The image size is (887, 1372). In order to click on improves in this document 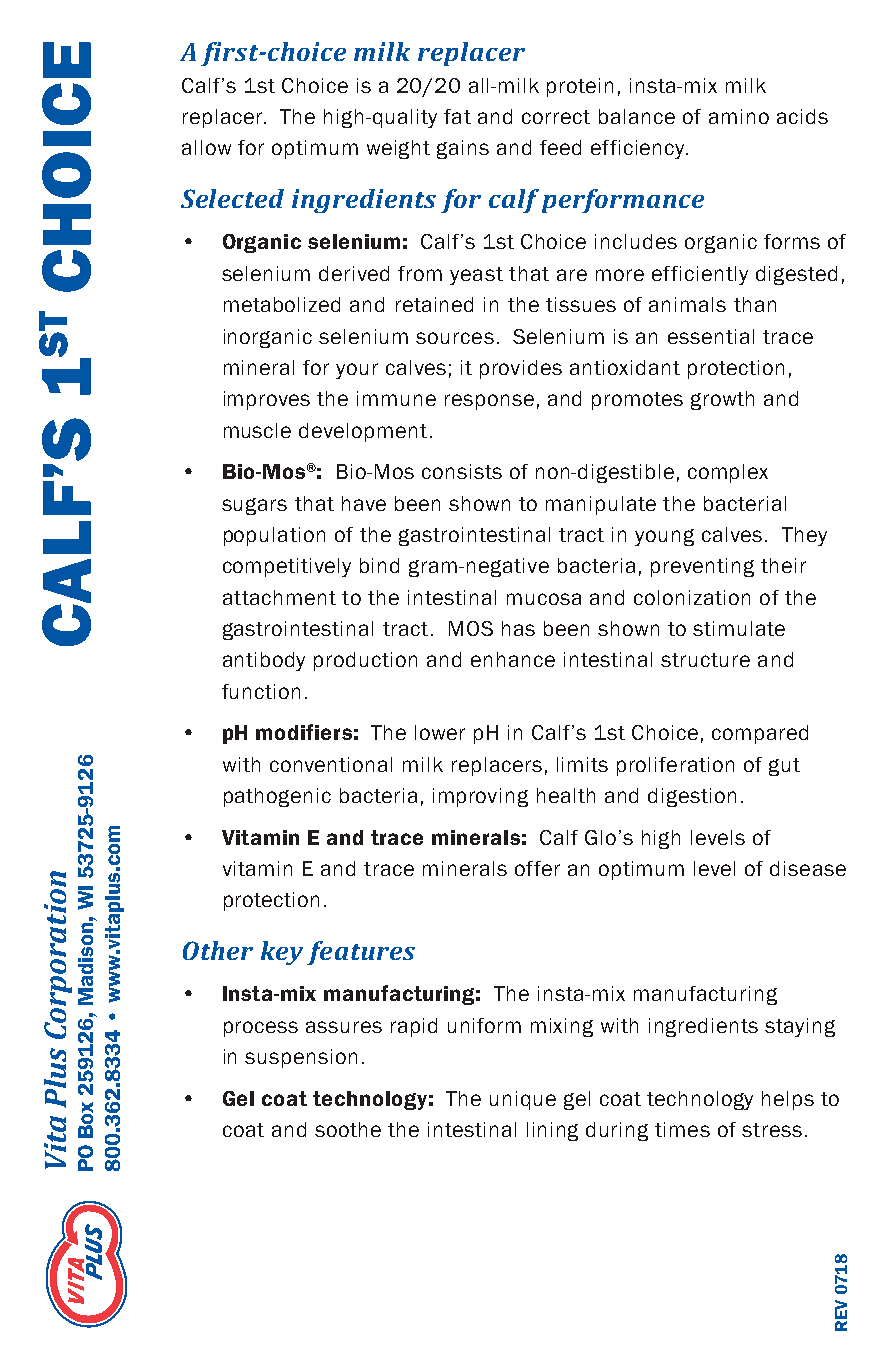, I will do `click(267, 400)`.
